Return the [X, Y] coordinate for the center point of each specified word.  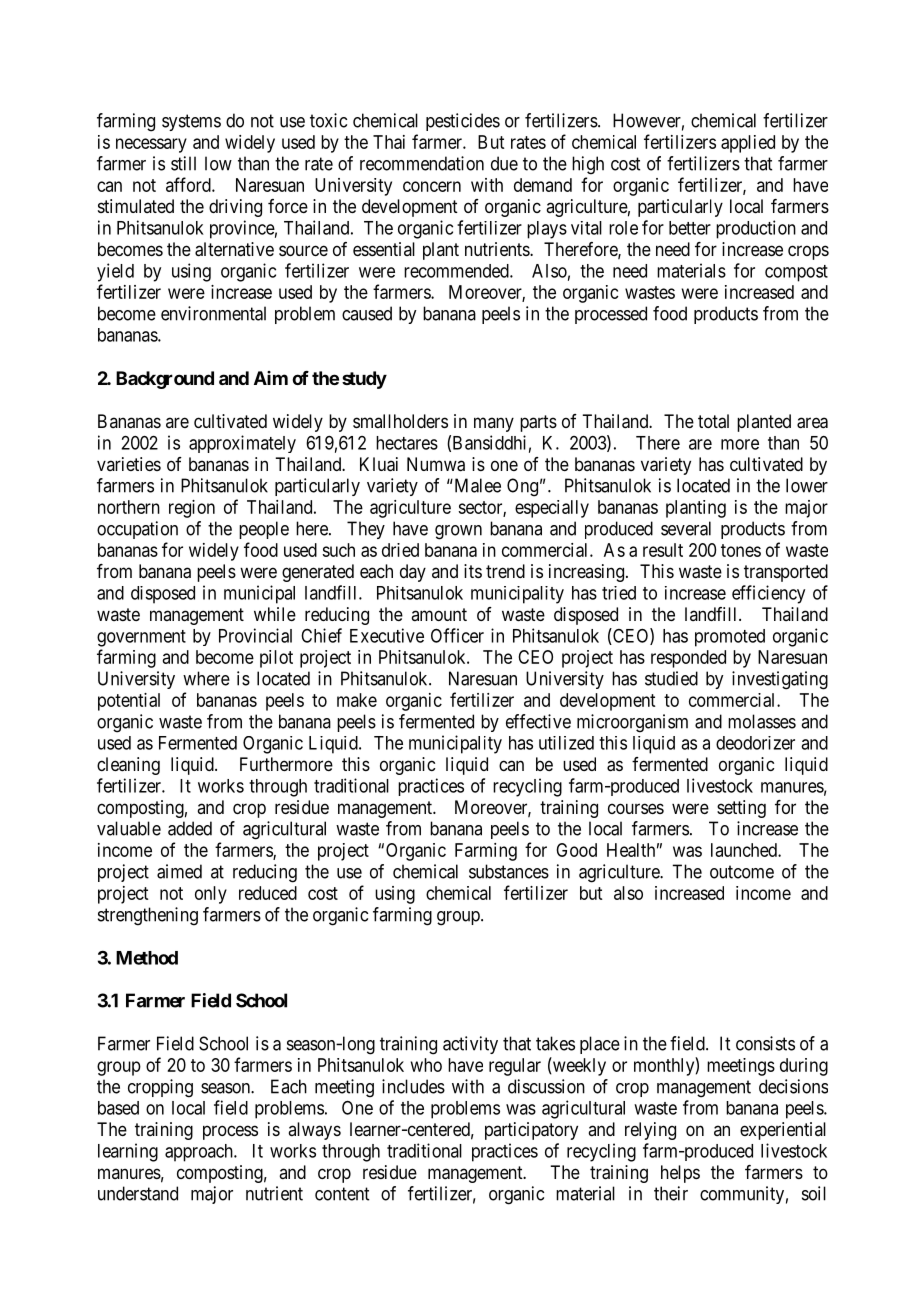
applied [748, 144]
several [686, 528]
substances [509, 871]
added [190, 828]
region [192, 509]
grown [458, 532]
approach [200, 1153]
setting [741, 809]
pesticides [463, 122]
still [183, 163]
